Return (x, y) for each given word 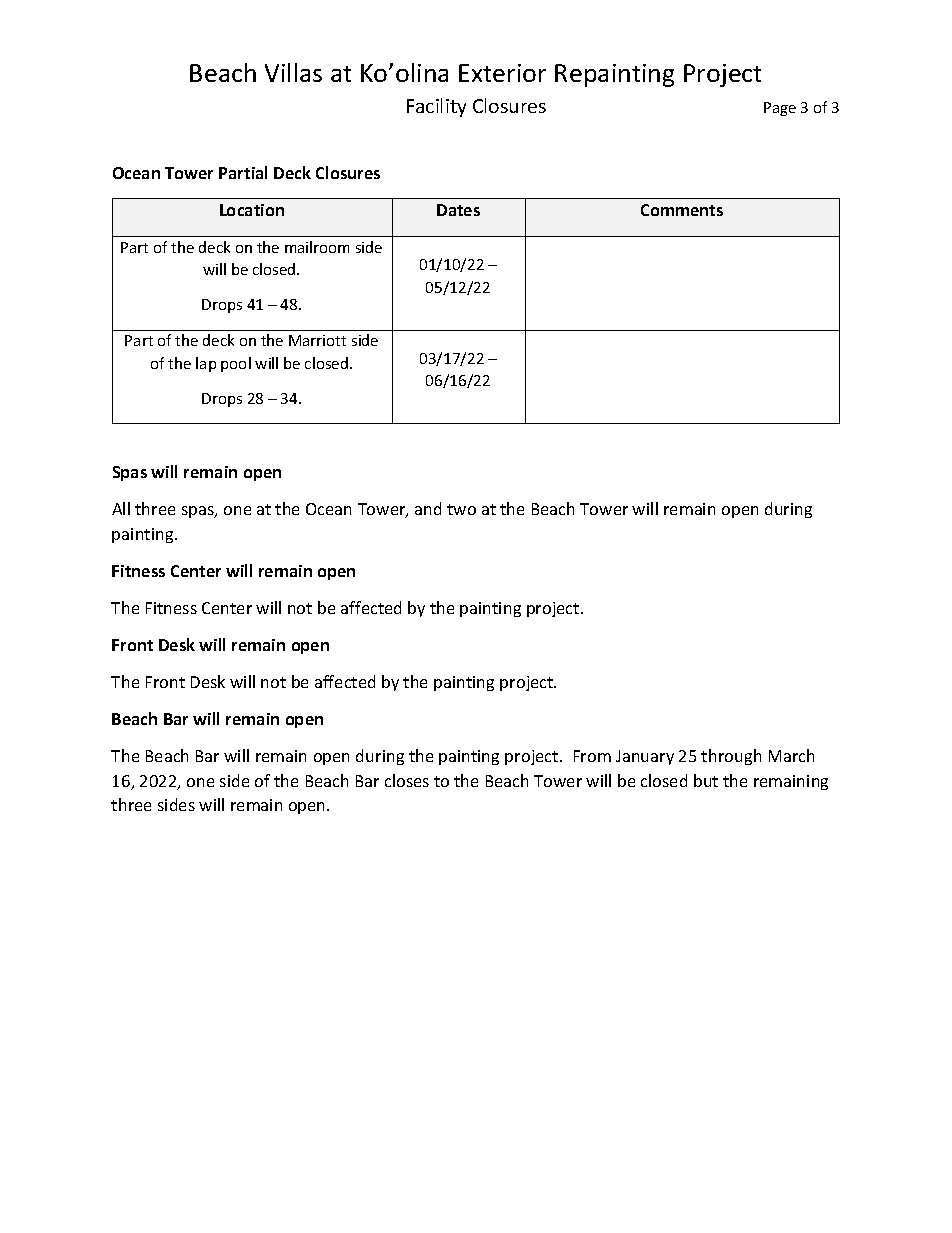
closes (407, 780)
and (428, 508)
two (461, 509)
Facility (436, 107)
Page (780, 109)
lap (206, 364)
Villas (293, 72)
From (592, 756)
